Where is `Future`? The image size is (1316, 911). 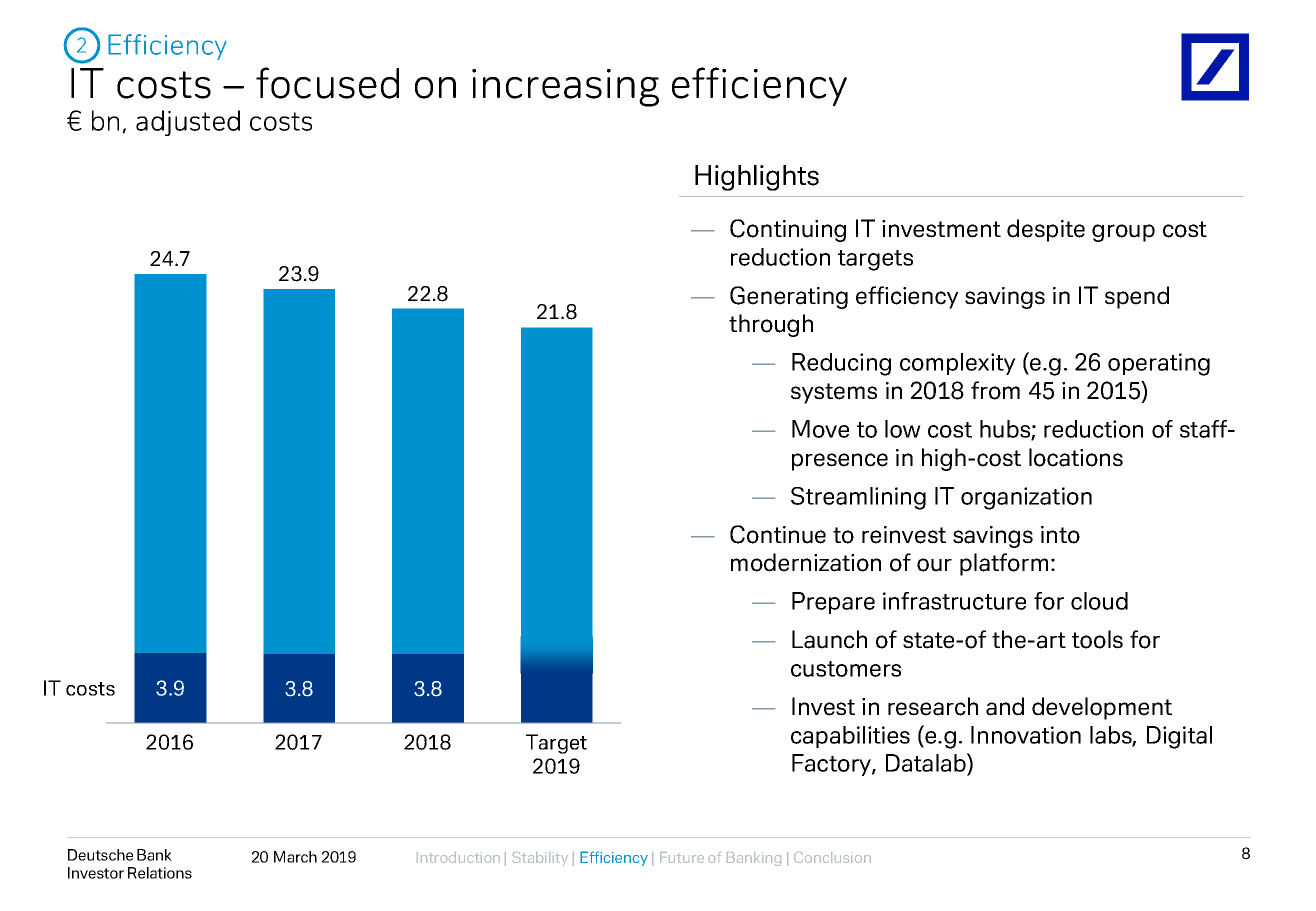
Future is located at coordinates (682, 857).
